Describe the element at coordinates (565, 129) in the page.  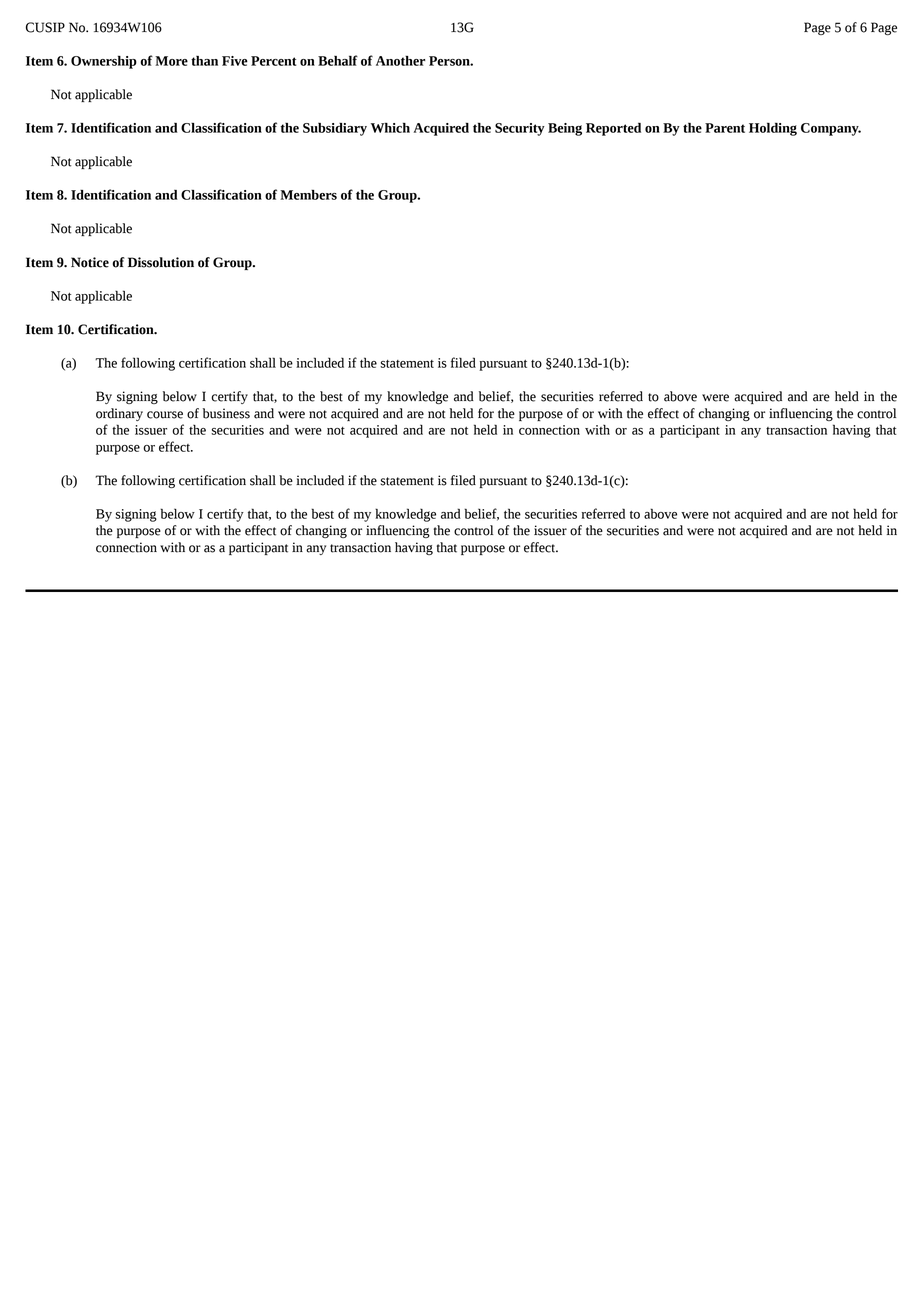
I see `Being` at that location.
